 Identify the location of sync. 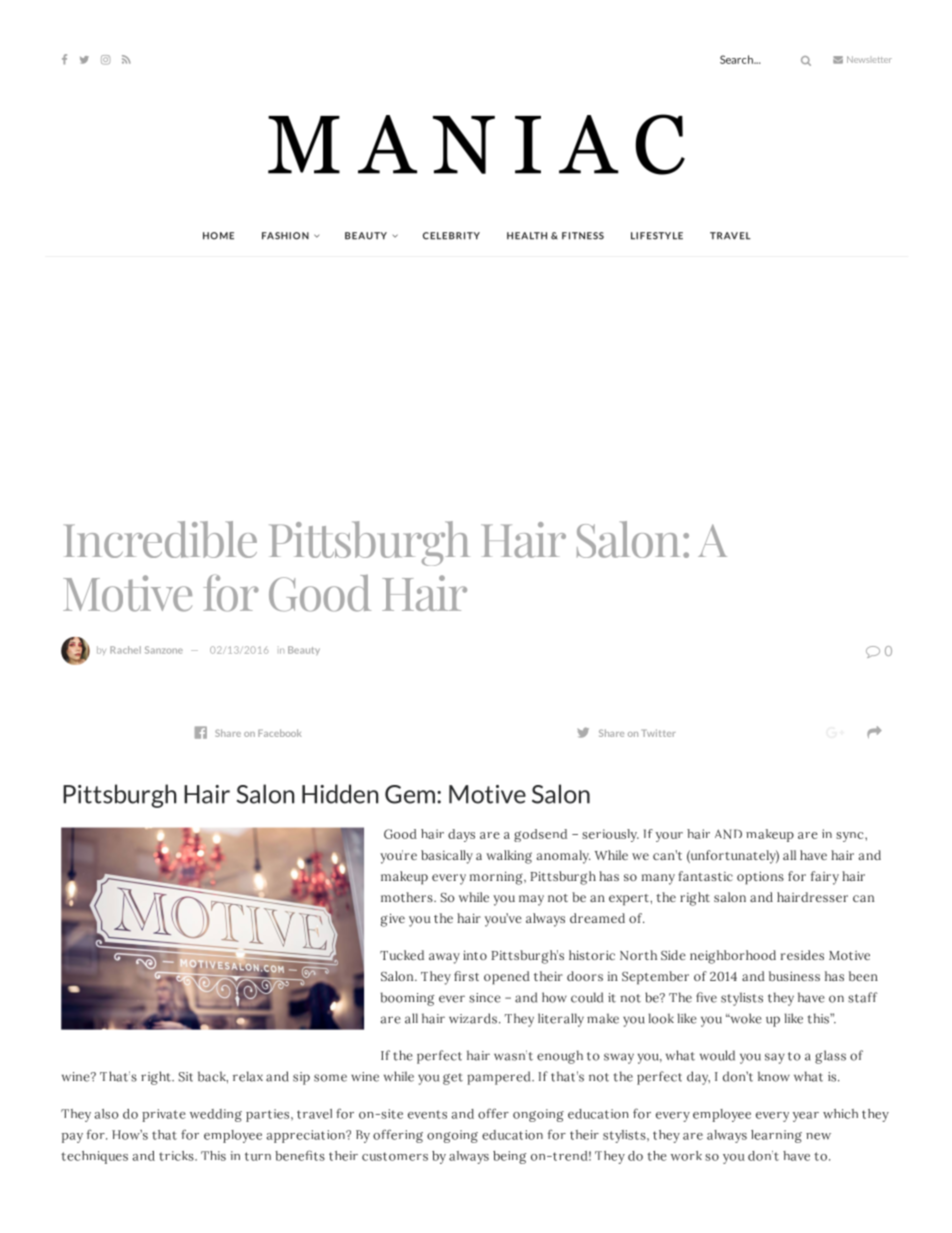
(851, 837).
